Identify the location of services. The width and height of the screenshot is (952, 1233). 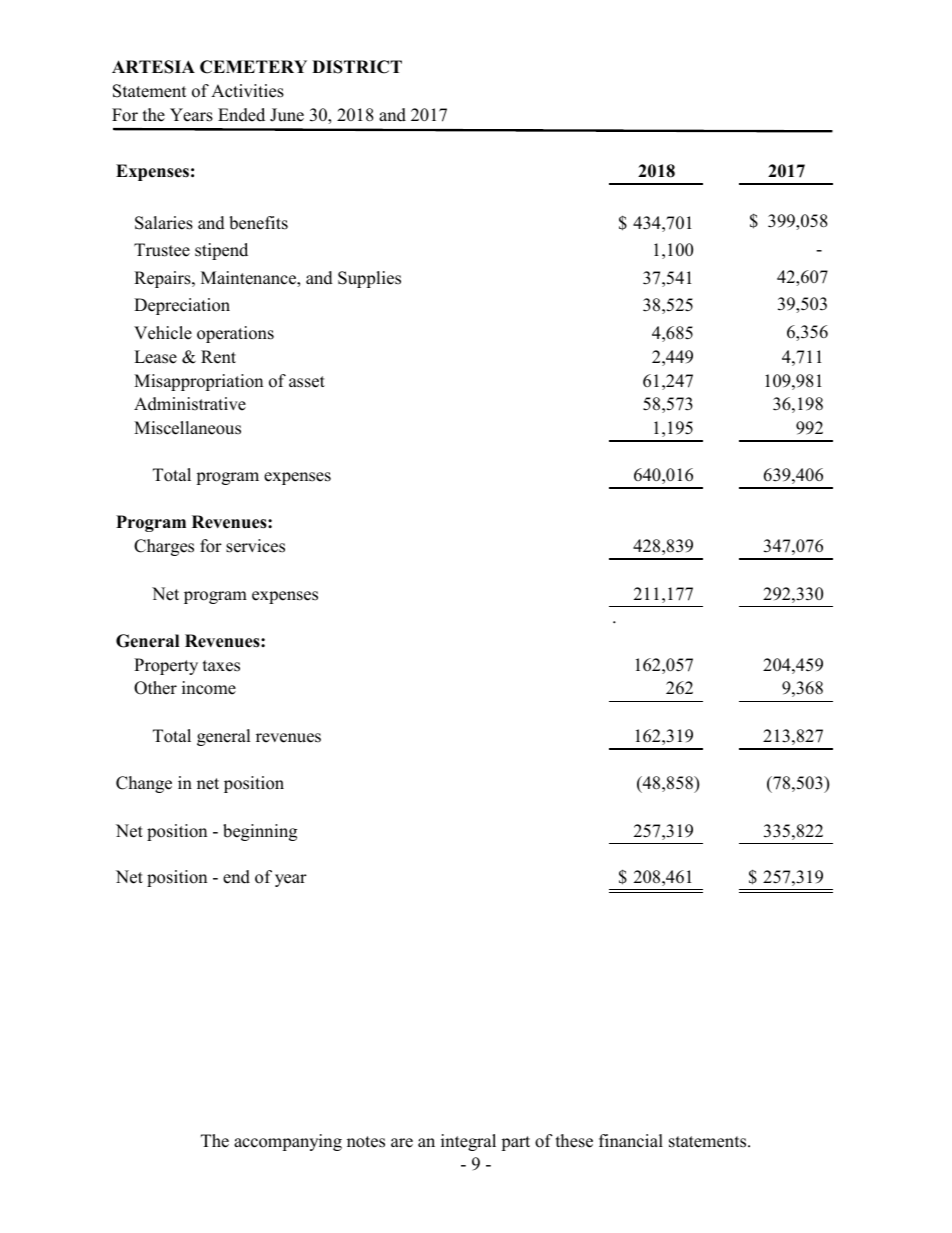
(255, 546).
